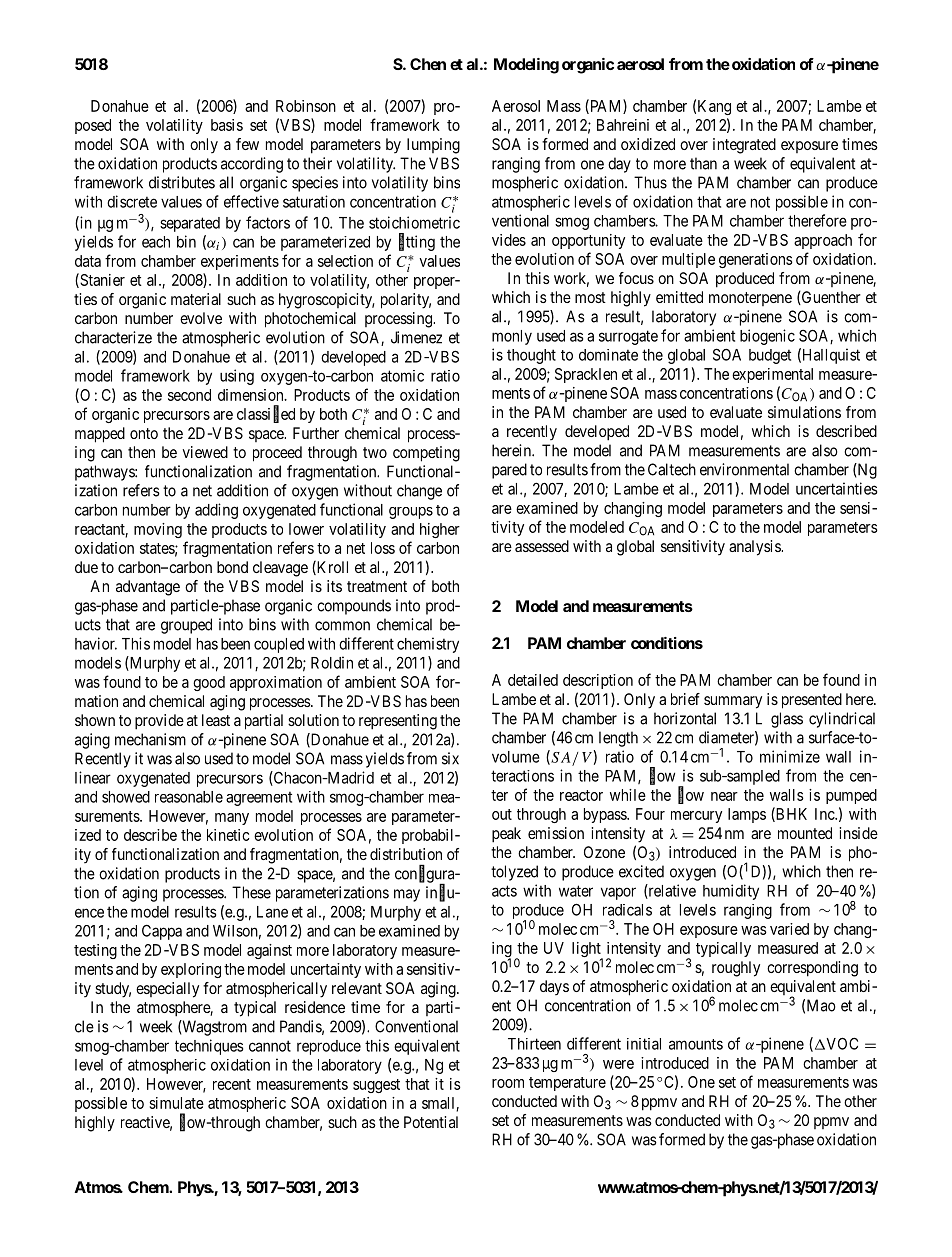 This screenshot has height=1257, width=952. I want to click on Chen, so click(428, 64).
